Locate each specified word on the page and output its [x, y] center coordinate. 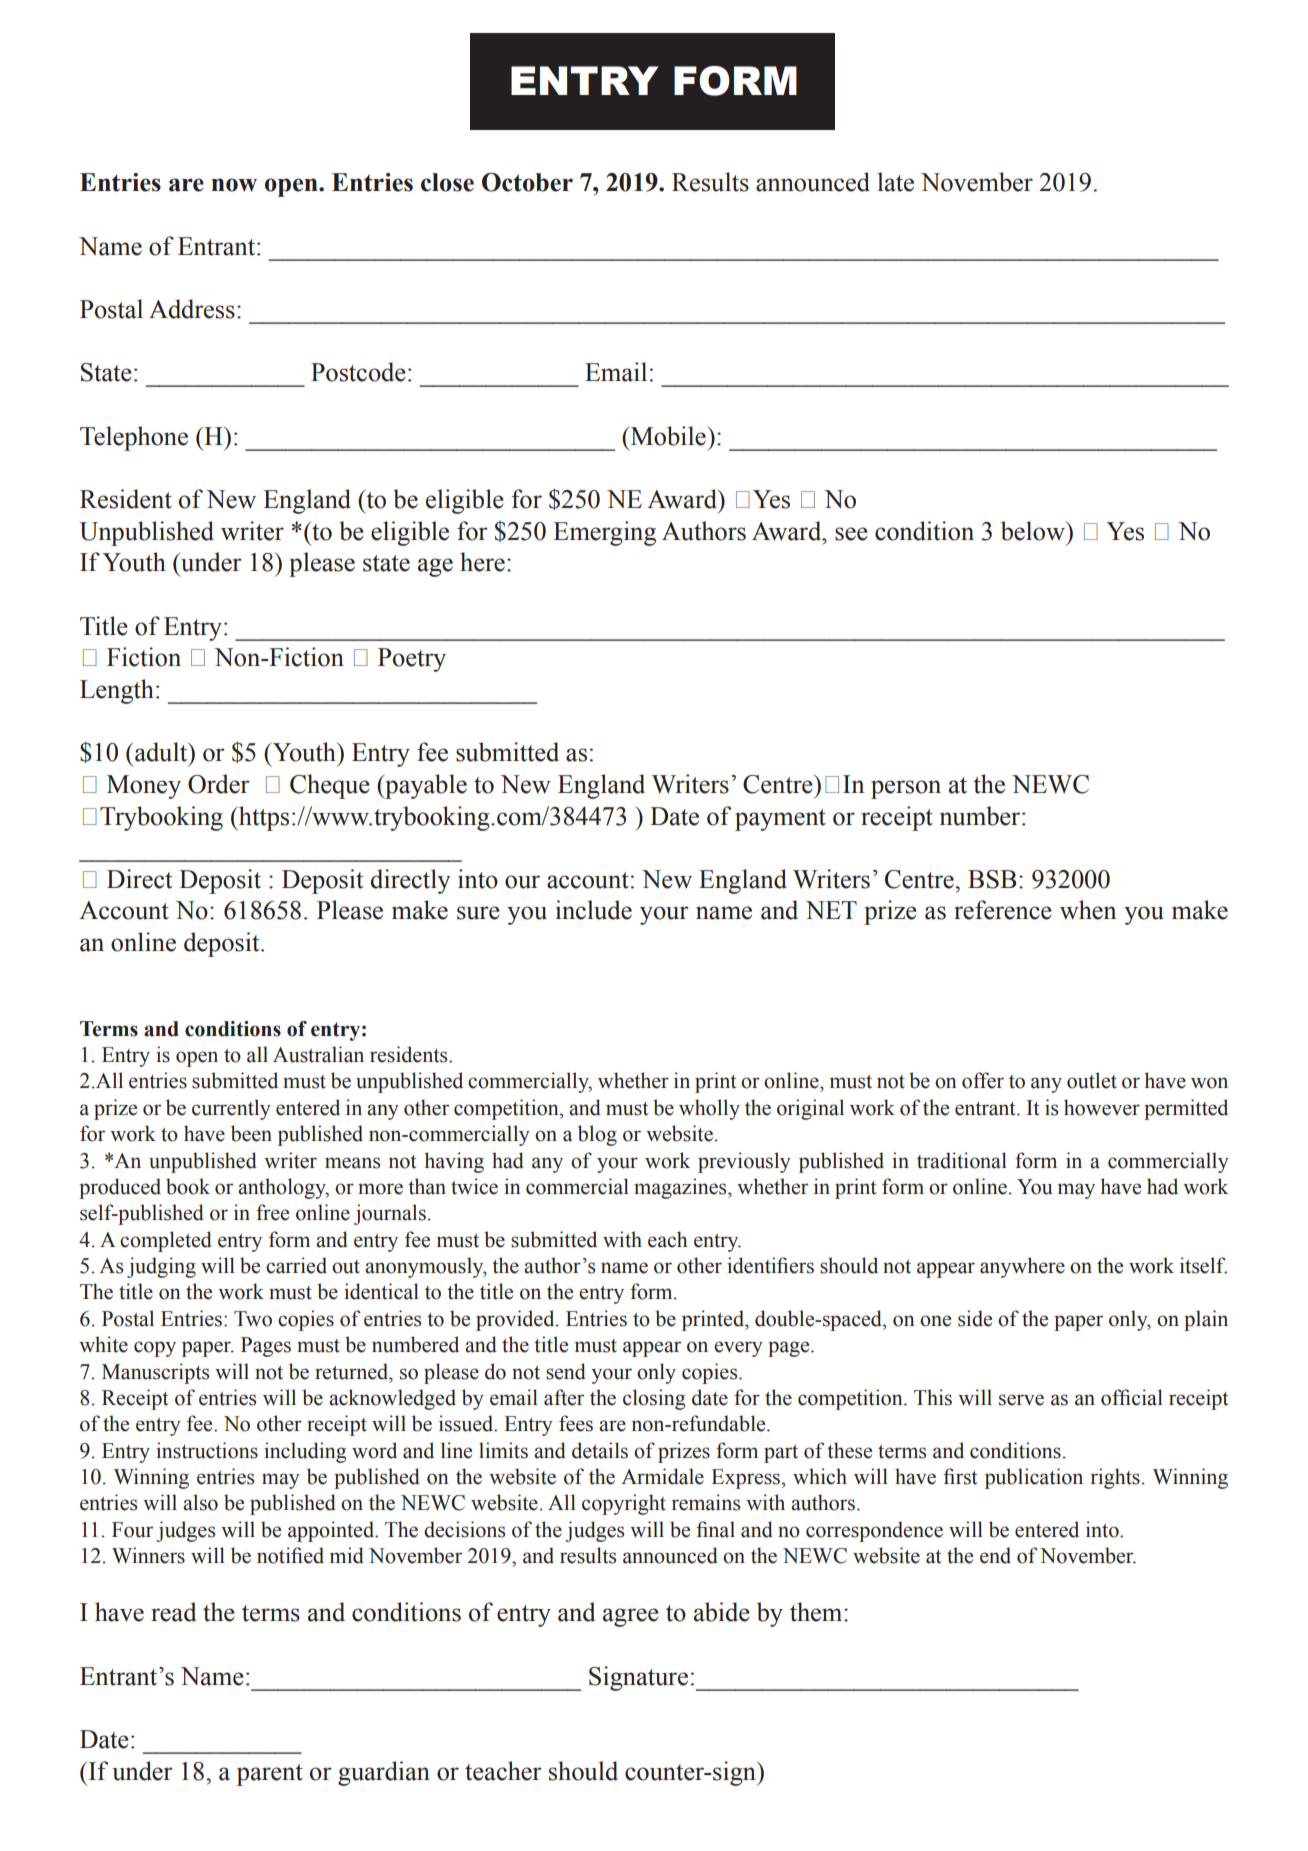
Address [192, 309]
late [895, 182]
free [272, 1212]
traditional [962, 1160]
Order [219, 784]
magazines [681, 1188]
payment [780, 820]
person [906, 789]
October [527, 182]
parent [270, 1775]
